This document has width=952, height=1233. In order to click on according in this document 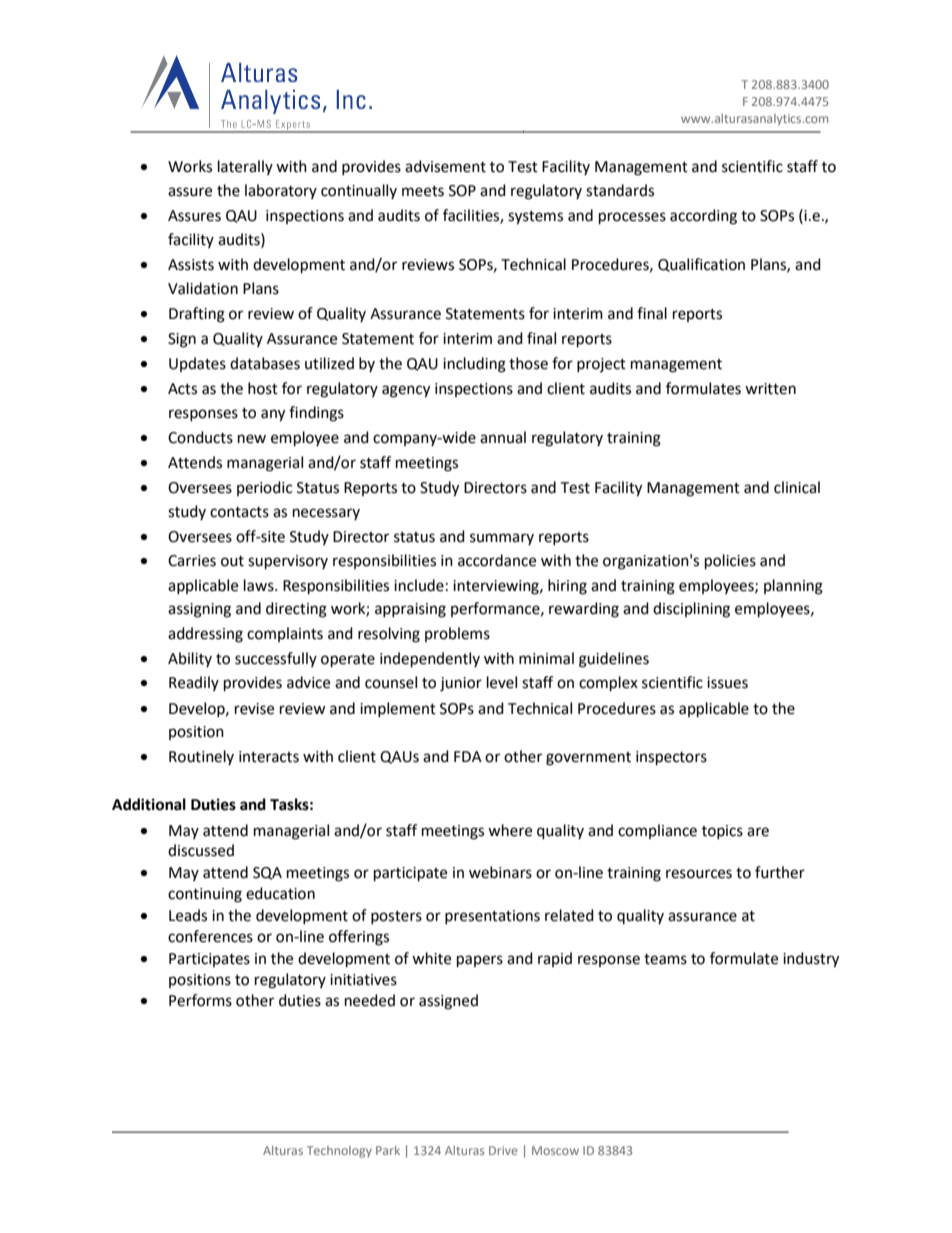, I will do `click(703, 217)`.
